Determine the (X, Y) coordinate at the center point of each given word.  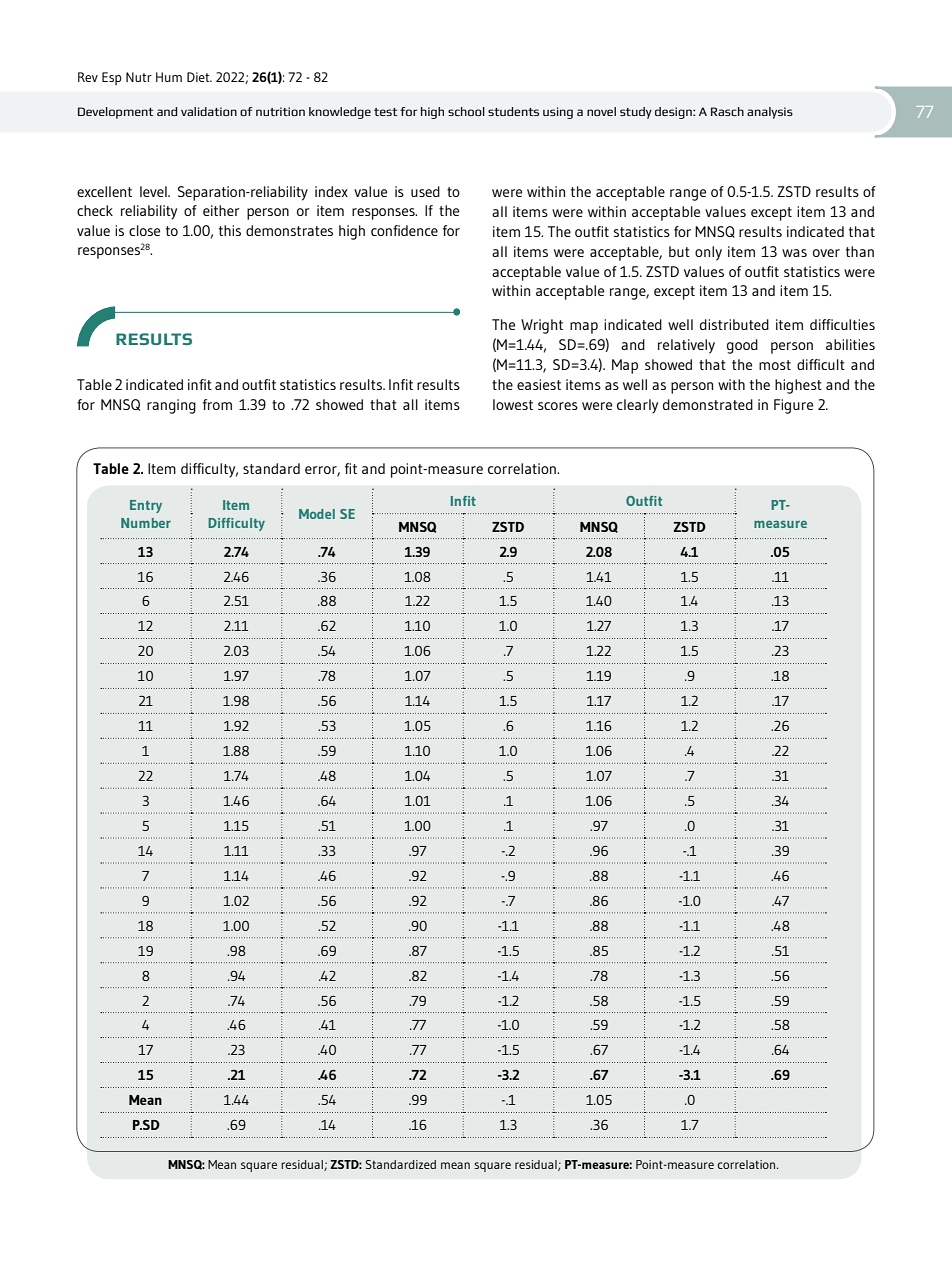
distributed (734, 324)
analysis (770, 113)
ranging (171, 406)
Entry (146, 506)
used (425, 191)
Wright (542, 326)
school (466, 111)
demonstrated (708, 404)
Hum (169, 77)
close (144, 230)
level (154, 191)
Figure (793, 406)
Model (317, 514)
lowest (513, 404)
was (794, 253)
